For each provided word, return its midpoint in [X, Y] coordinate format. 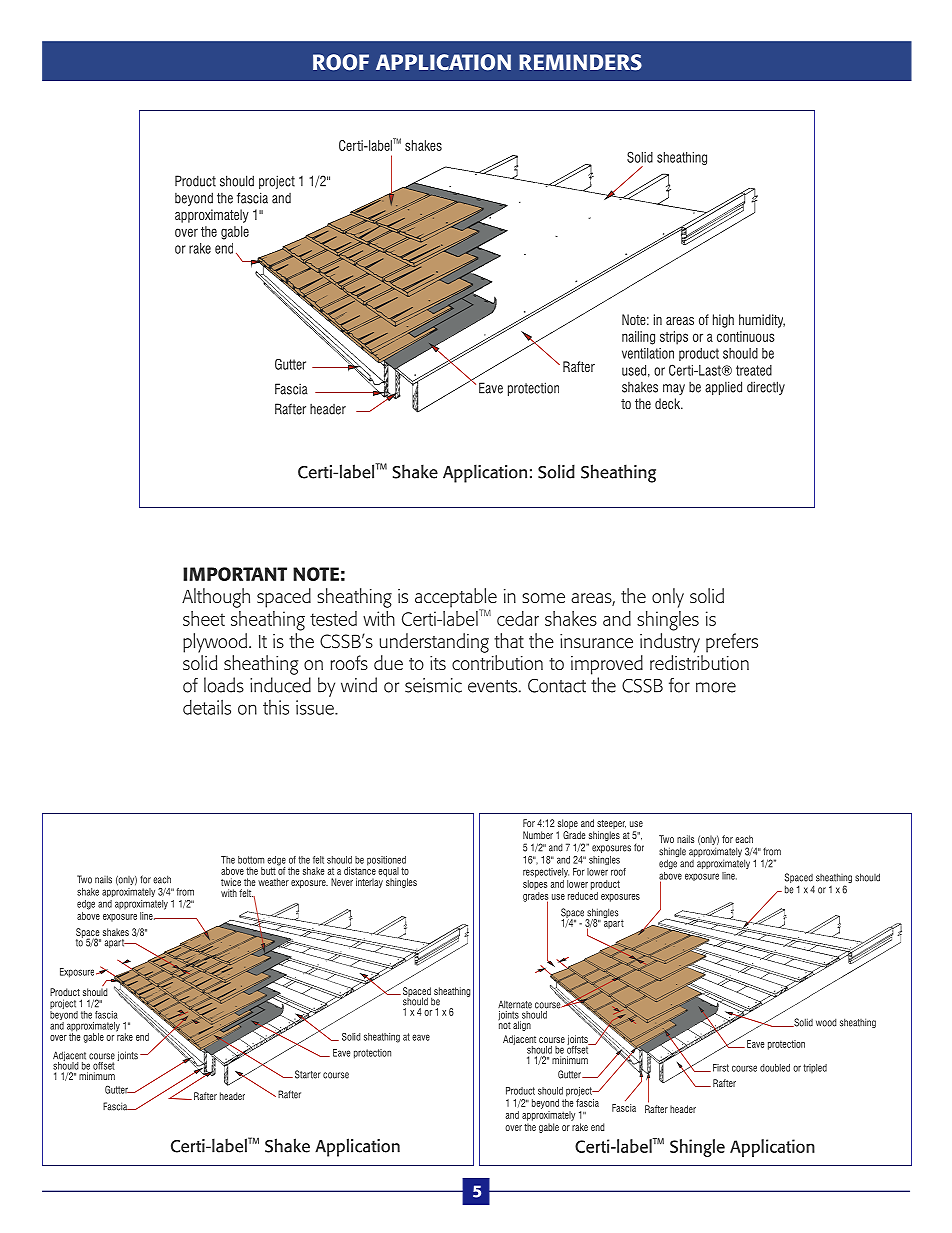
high [723, 321]
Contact [557, 686]
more [716, 687]
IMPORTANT [235, 574]
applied [723, 388]
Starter [308, 1074]
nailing [638, 338]
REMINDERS [580, 62]
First [721, 1068]
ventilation [648, 353]
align [522, 1026]
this [276, 707]
